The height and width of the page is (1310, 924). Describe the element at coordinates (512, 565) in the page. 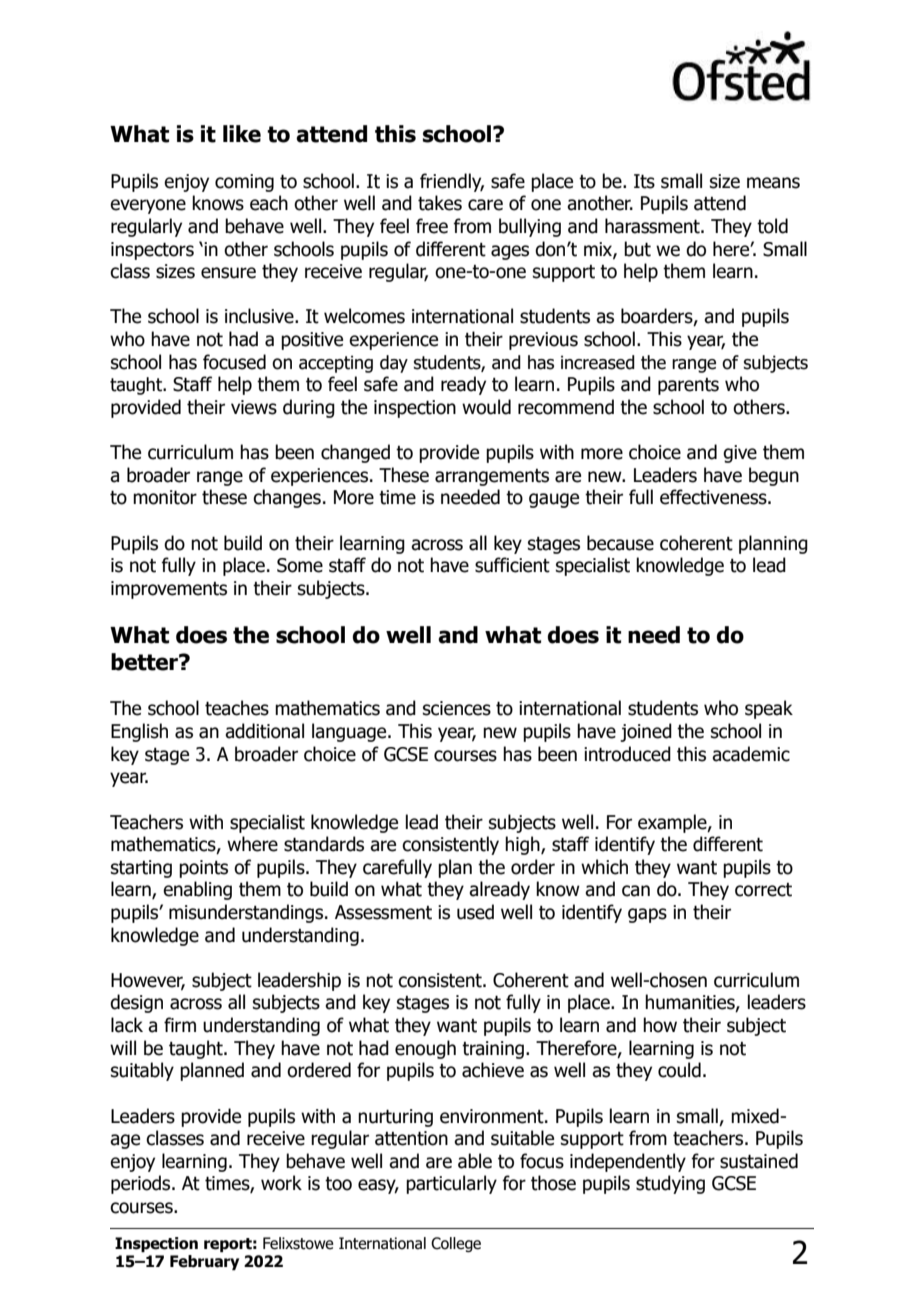

I see `sufficient` at that location.
